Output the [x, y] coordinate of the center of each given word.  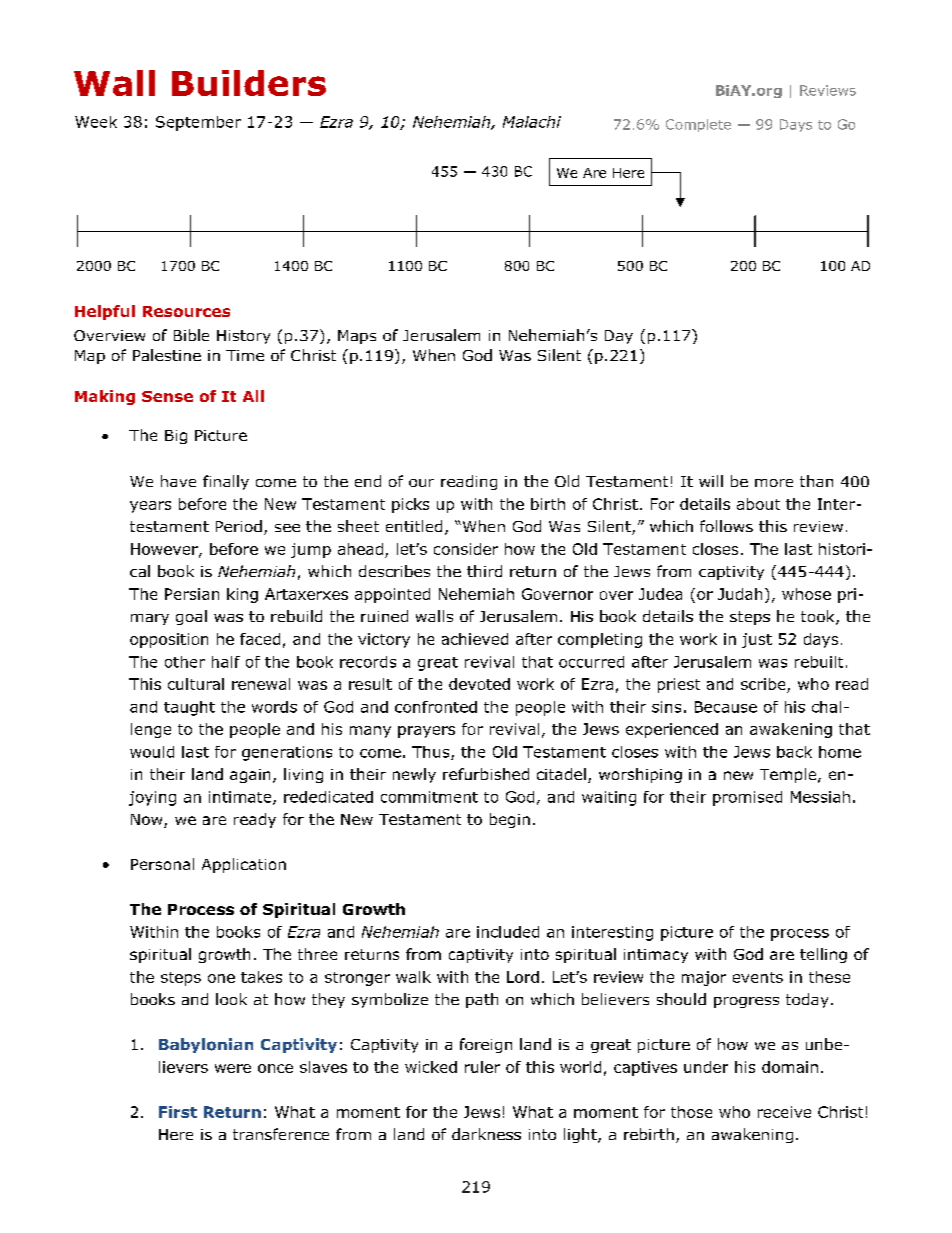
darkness [486, 1134]
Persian [192, 594]
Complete [698, 125]
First [178, 1112]
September [198, 123]
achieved [475, 639]
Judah [740, 594]
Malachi [532, 122]
